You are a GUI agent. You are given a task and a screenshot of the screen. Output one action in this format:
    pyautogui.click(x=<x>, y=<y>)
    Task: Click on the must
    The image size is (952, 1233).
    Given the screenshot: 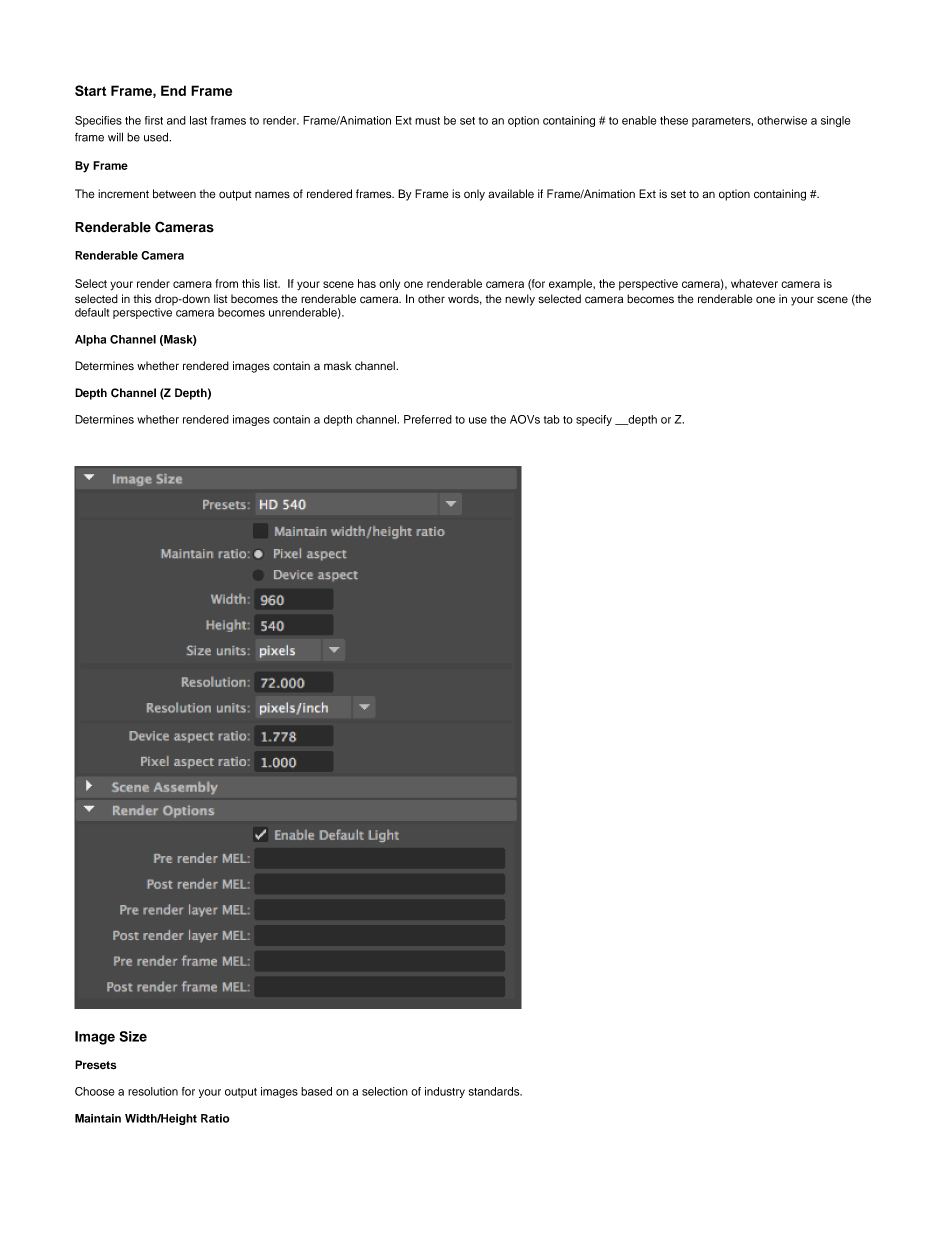 What is the action you would take?
    pyautogui.click(x=427, y=121)
